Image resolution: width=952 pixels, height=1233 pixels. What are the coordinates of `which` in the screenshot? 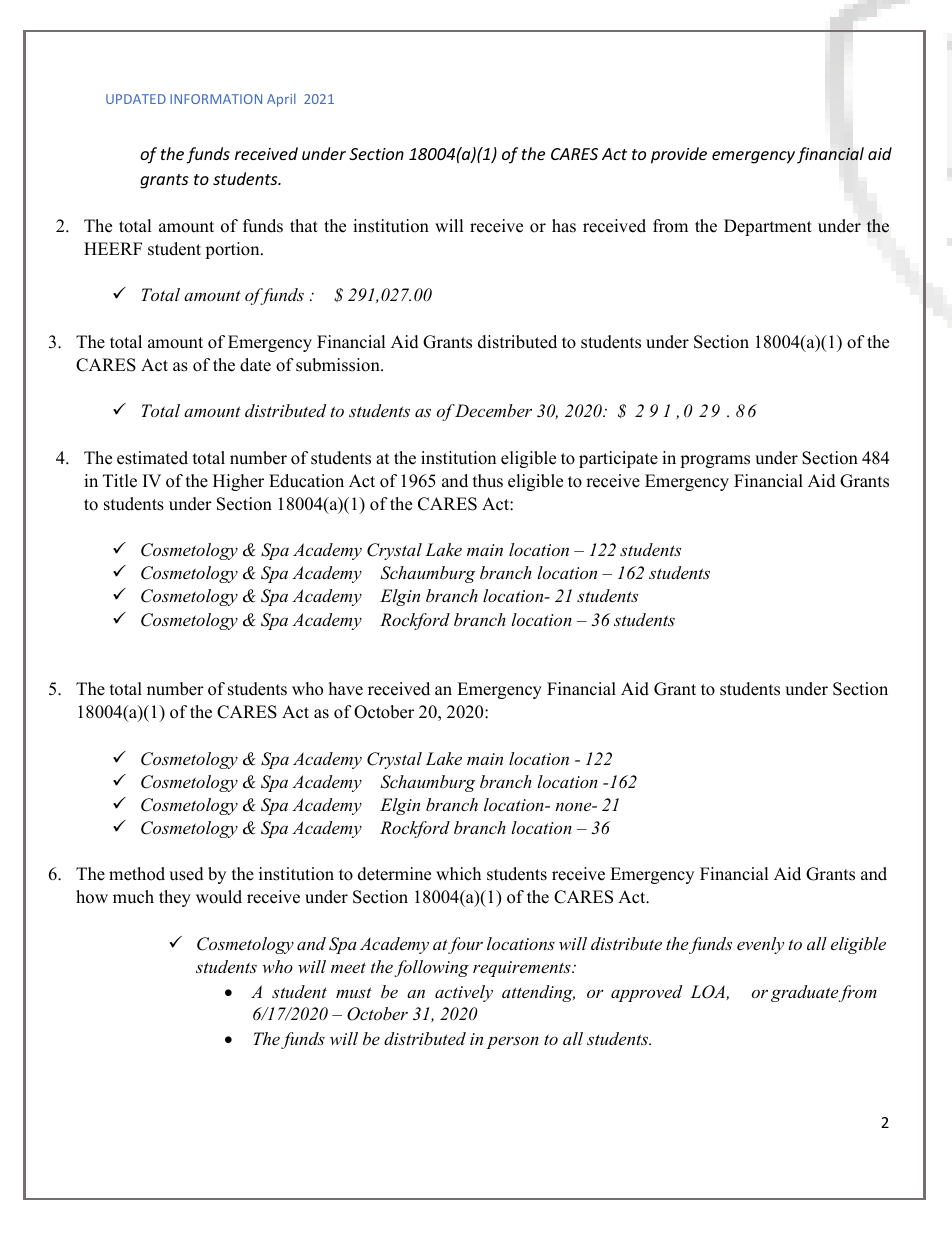 It's located at (458, 874).
